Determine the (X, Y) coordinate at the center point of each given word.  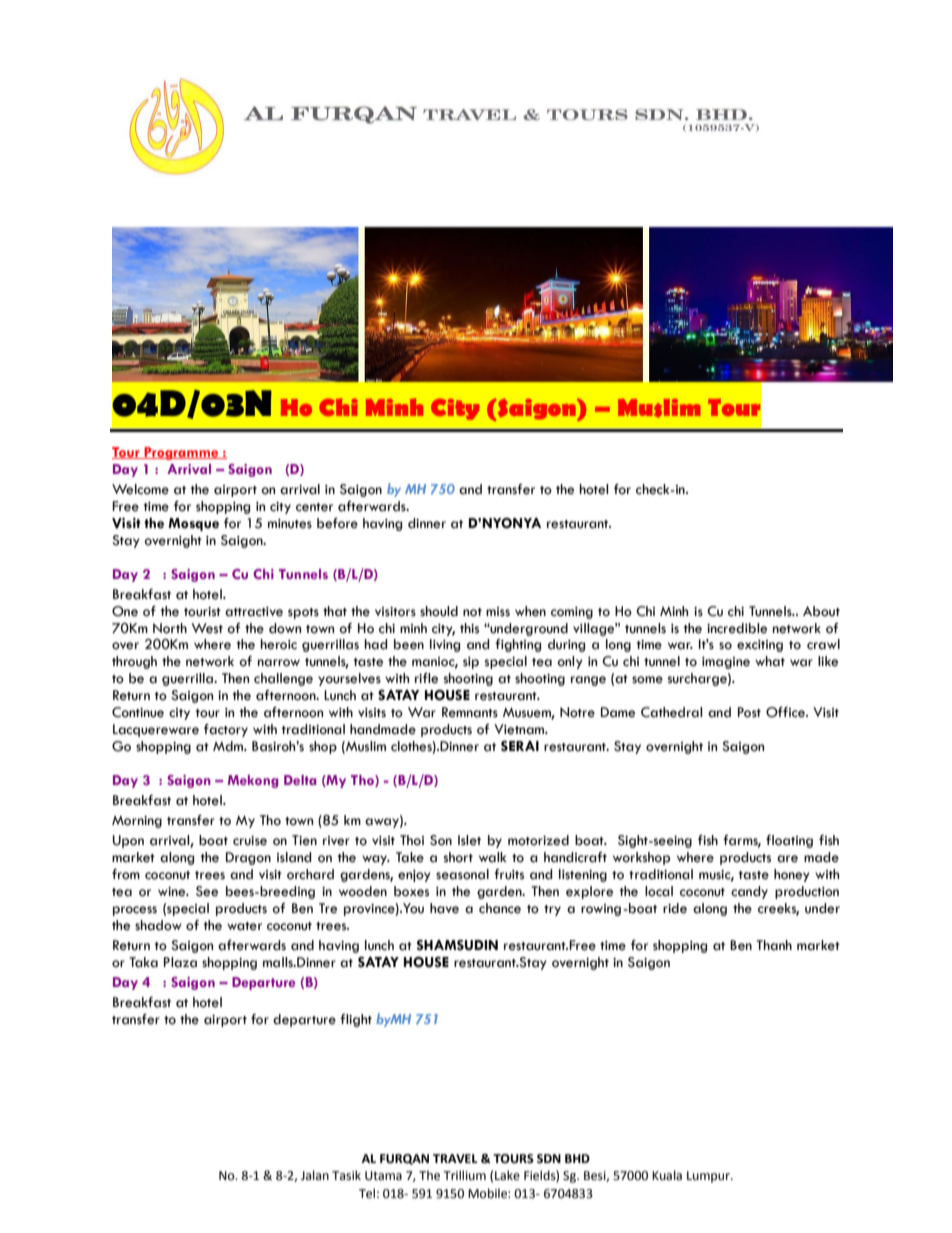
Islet (469, 840)
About (821, 611)
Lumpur (709, 1177)
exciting (760, 646)
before (337, 523)
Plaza (180, 962)
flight (356, 1020)
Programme (181, 453)
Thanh (774, 945)
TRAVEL (455, 1158)
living (445, 645)
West (207, 628)
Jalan (315, 1175)
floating (789, 841)
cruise (250, 841)
